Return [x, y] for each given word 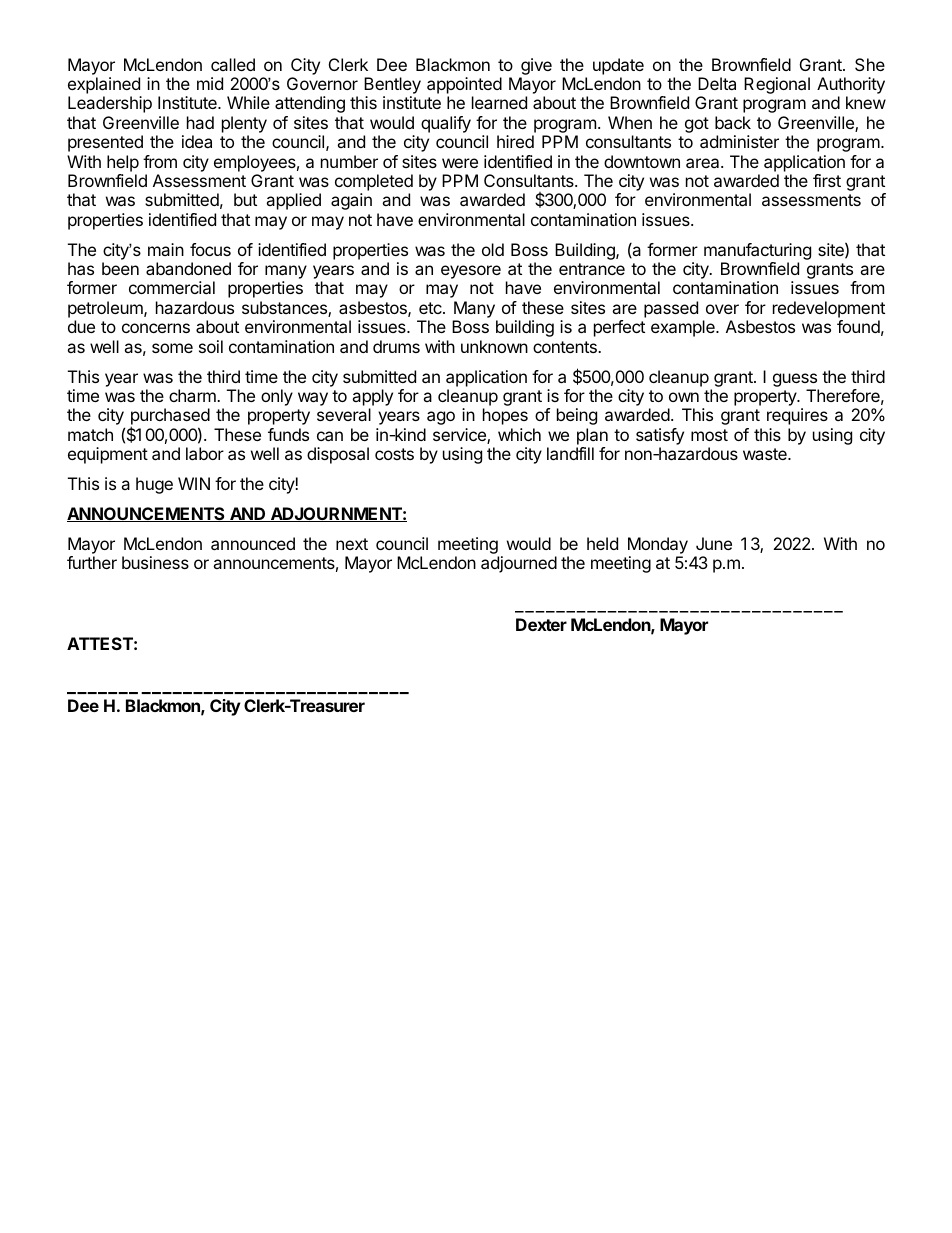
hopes [505, 416]
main [166, 249]
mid [210, 83]
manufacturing [757, 253]
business [155, 562]
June [714, 543]
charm [194, 395]
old [493, 249]
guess [796, 381]
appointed [464, 87]
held [602, 543]
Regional [777, 85]
